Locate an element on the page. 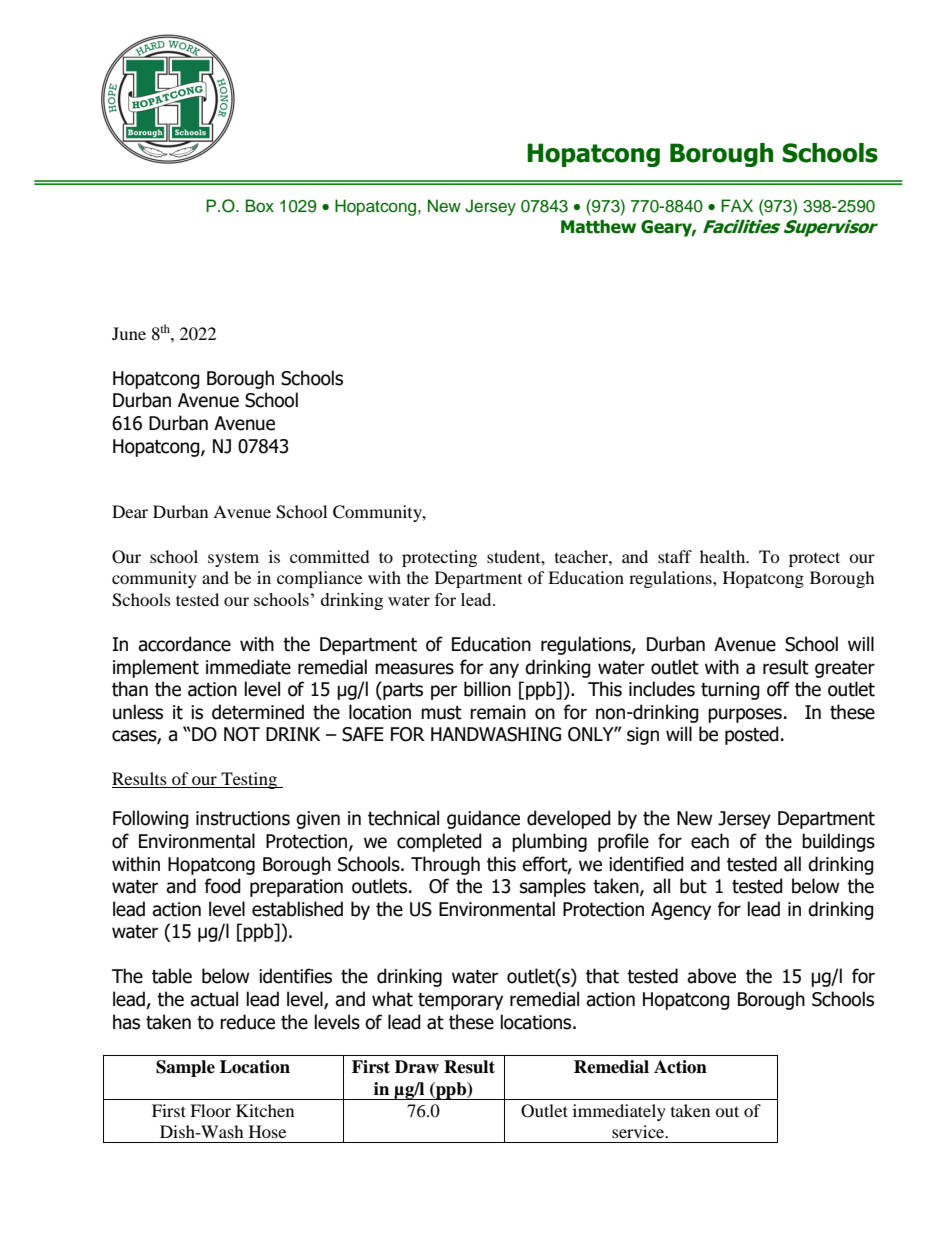  Draw is located at coordinates (417, 1067).
